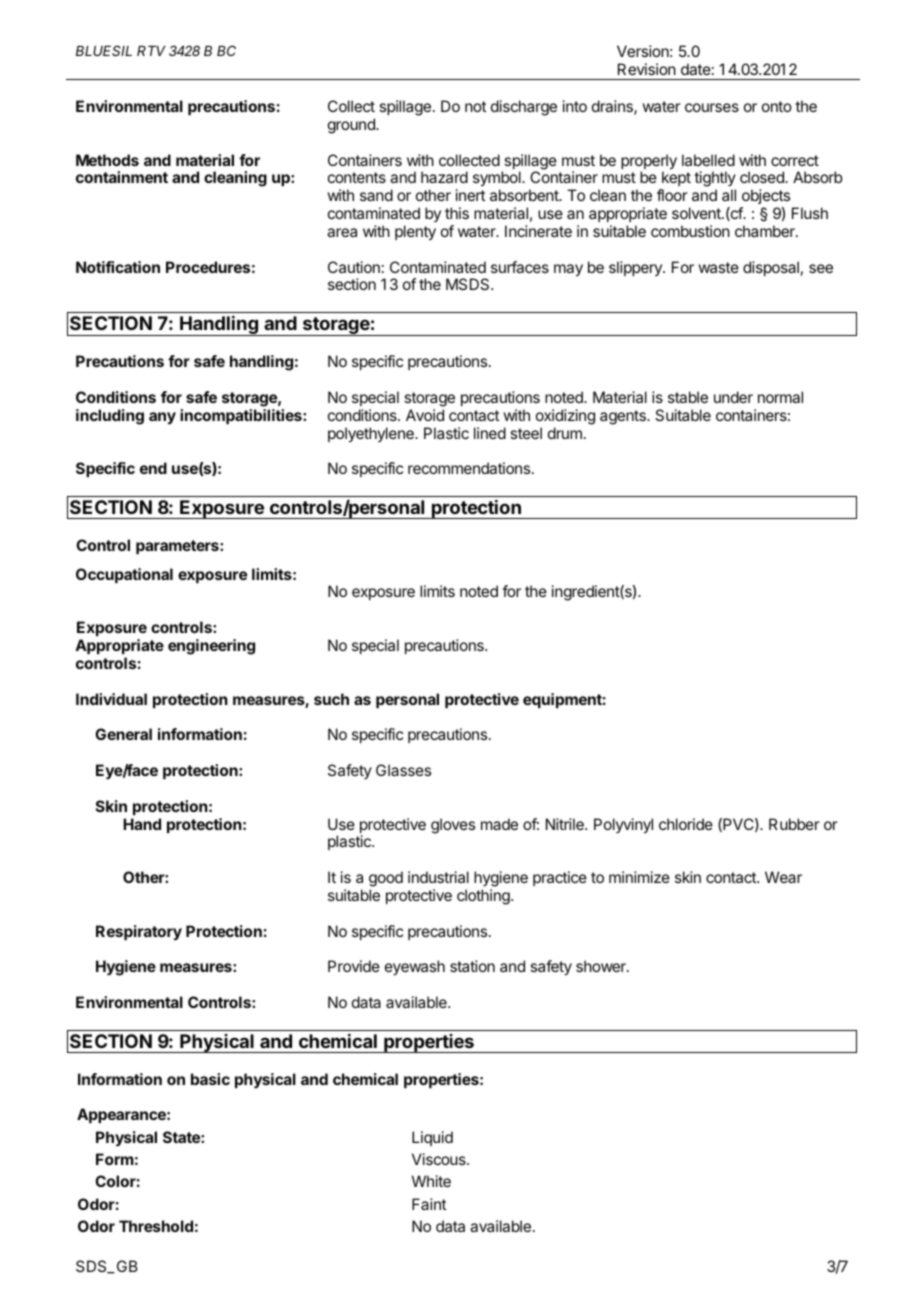  Describe the element at coordinates (733, 397) in the document. I see `under` at that location.
